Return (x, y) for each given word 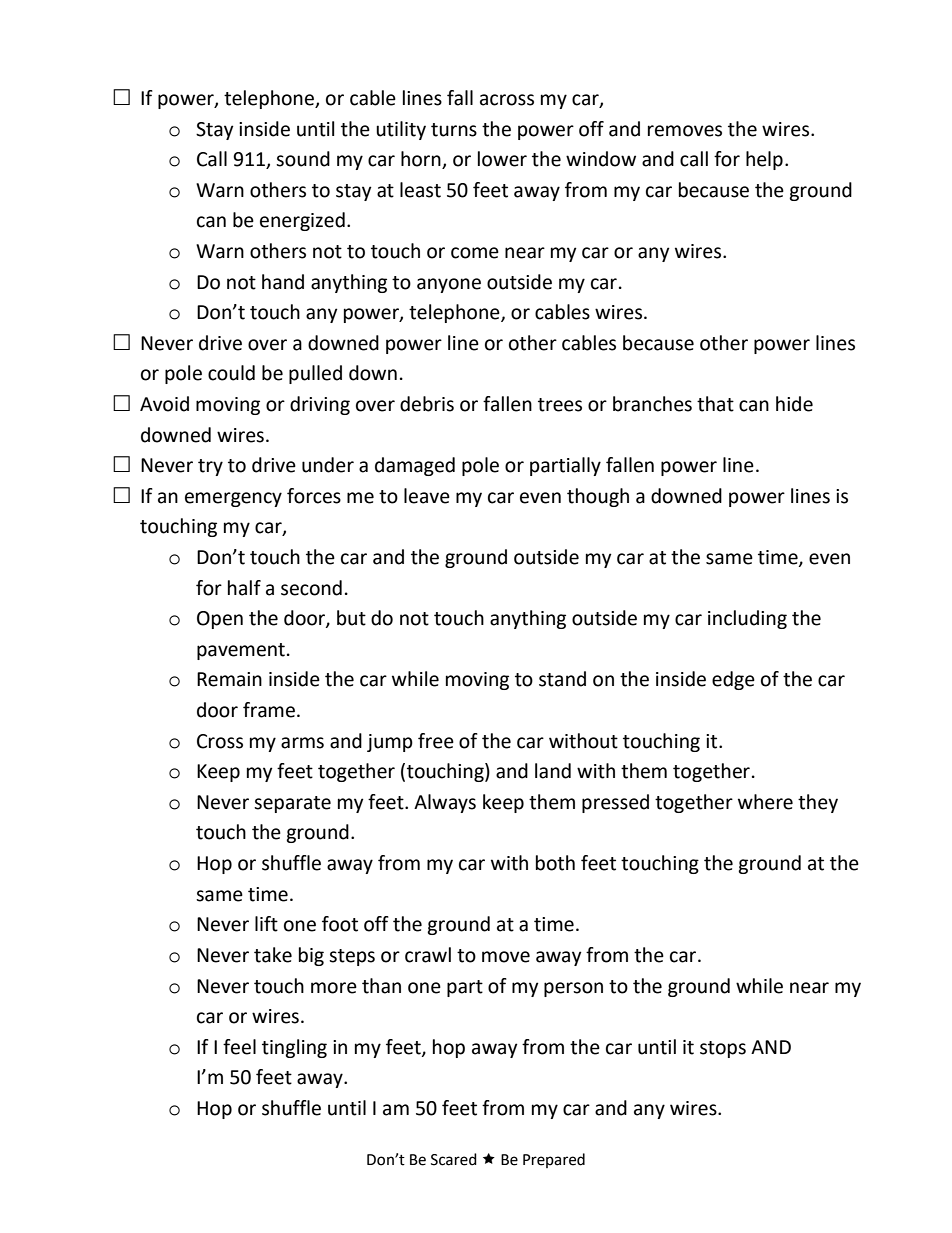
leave (427, 496)
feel (239, 1047)
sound (303, 159)
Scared (454, 1159)
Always (445, 803)
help (764, 160)
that (715, 404)
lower (502, 159)
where (765, 802)
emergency (233, 499)
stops (723, 1049)
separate (292, 804)
